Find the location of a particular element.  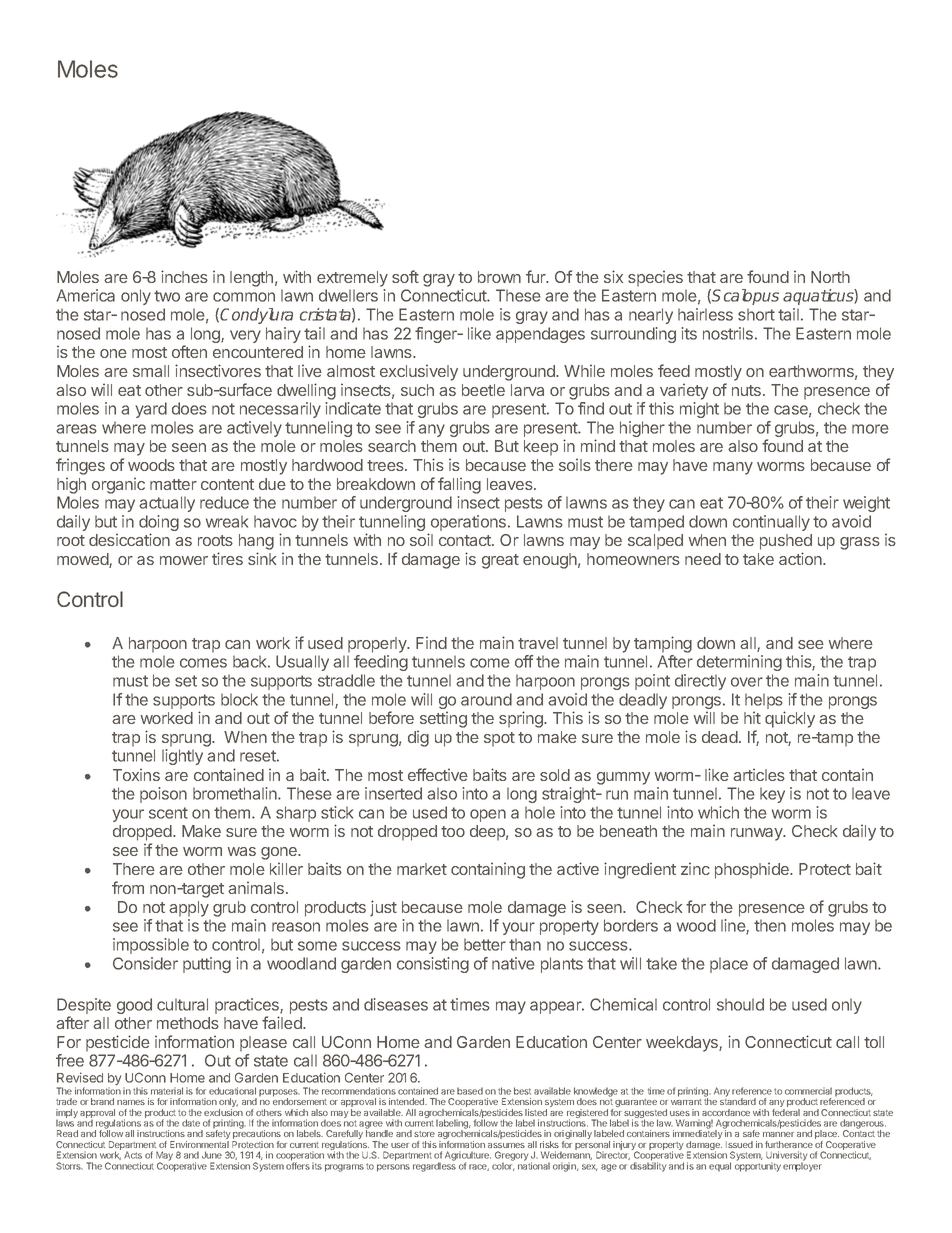

Agriculture is located at coordinates (468, 1157).
